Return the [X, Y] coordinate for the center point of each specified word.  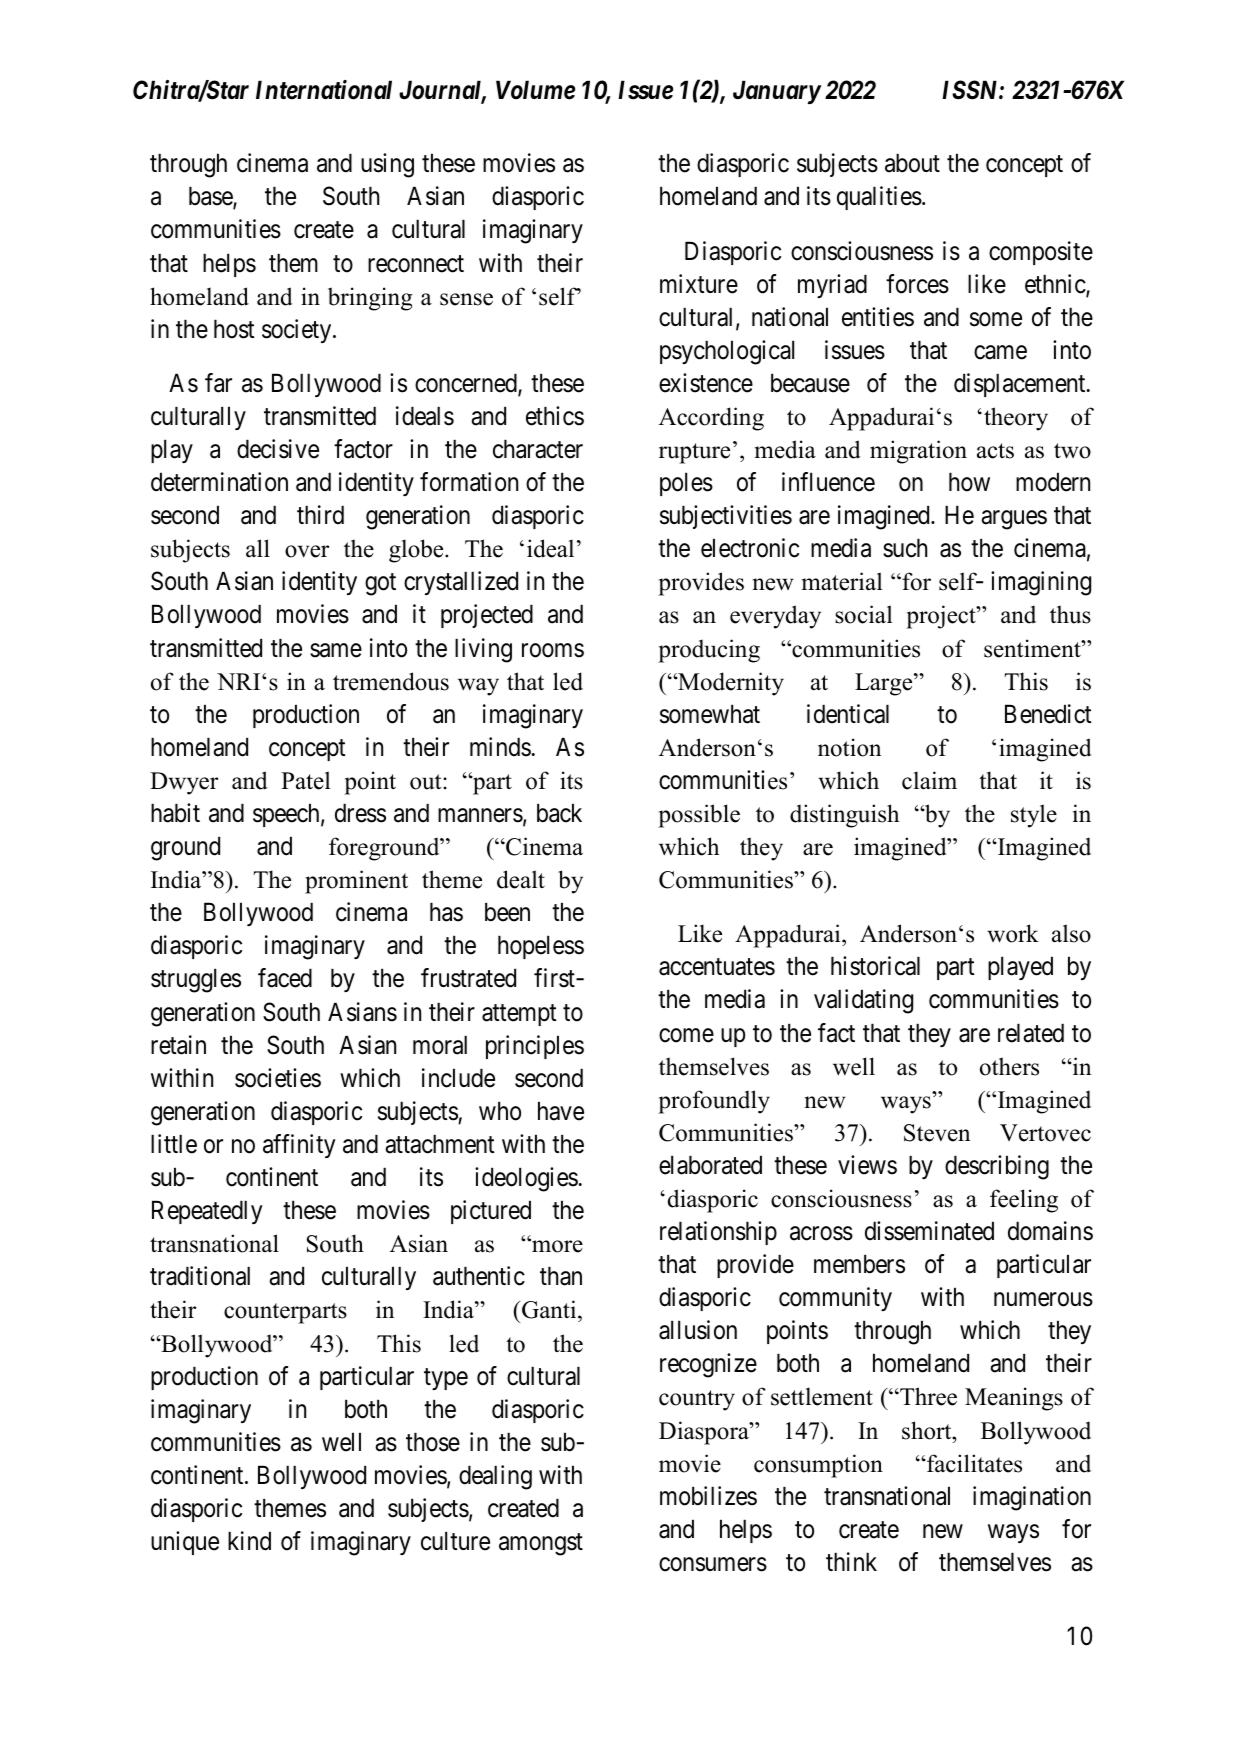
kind [249, 1541]
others [1009, 1066]
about [912, 163]
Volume [535, 90]
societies [278, 1078]
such [905, 548]
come [686, 1035]
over [307, 551]
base [211, 197]
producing [709, 651]
